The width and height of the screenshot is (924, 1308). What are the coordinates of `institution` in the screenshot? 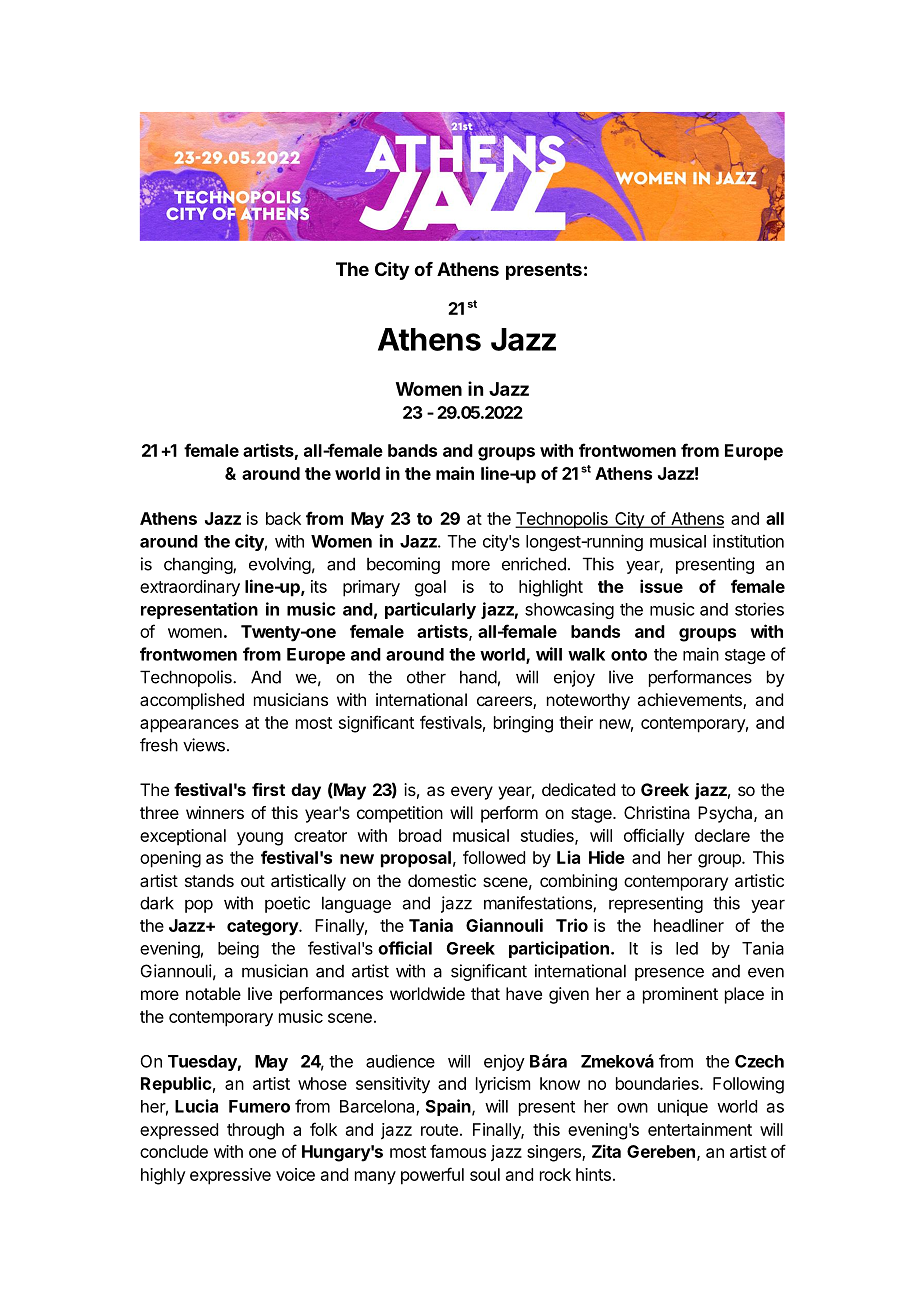 It's located at (748, 541).
